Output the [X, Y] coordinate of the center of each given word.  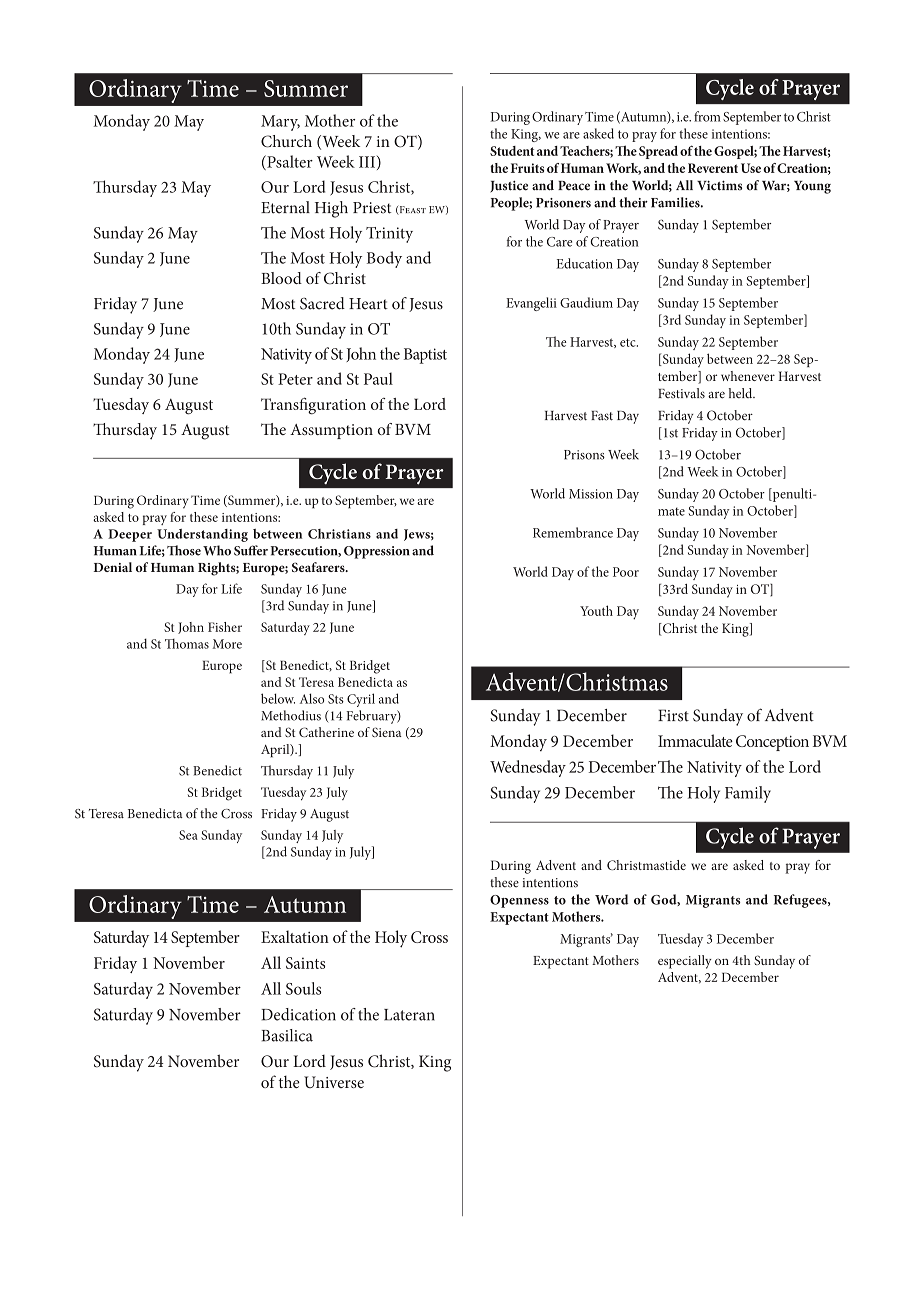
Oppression [377, 552]
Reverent [713, 168]
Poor [626, 572]
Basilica [287, 1035]
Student [512, 151]
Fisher [225, 627]
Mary [280, 123]
